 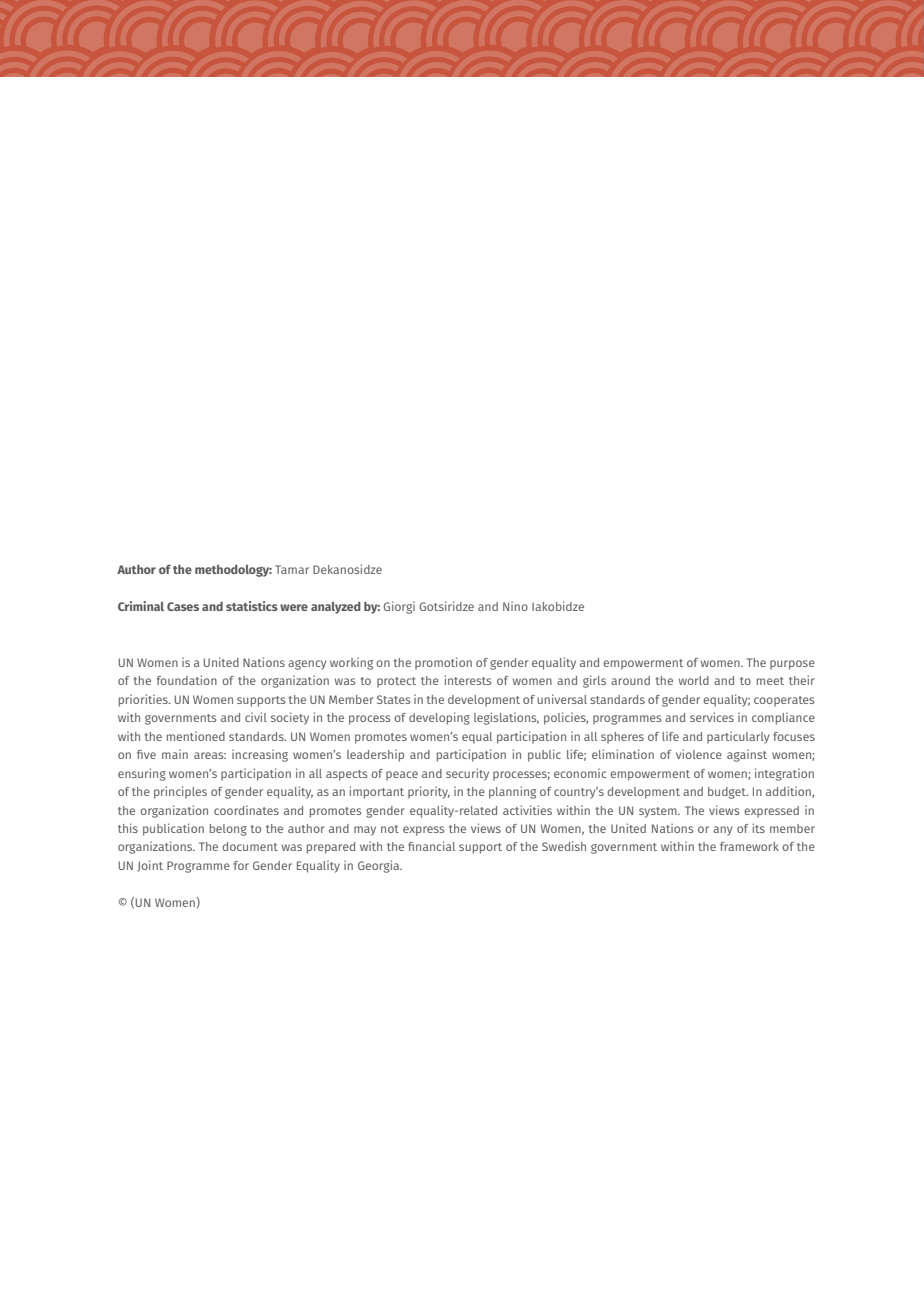 I want to click on financial, so click(x=431, y=846).
